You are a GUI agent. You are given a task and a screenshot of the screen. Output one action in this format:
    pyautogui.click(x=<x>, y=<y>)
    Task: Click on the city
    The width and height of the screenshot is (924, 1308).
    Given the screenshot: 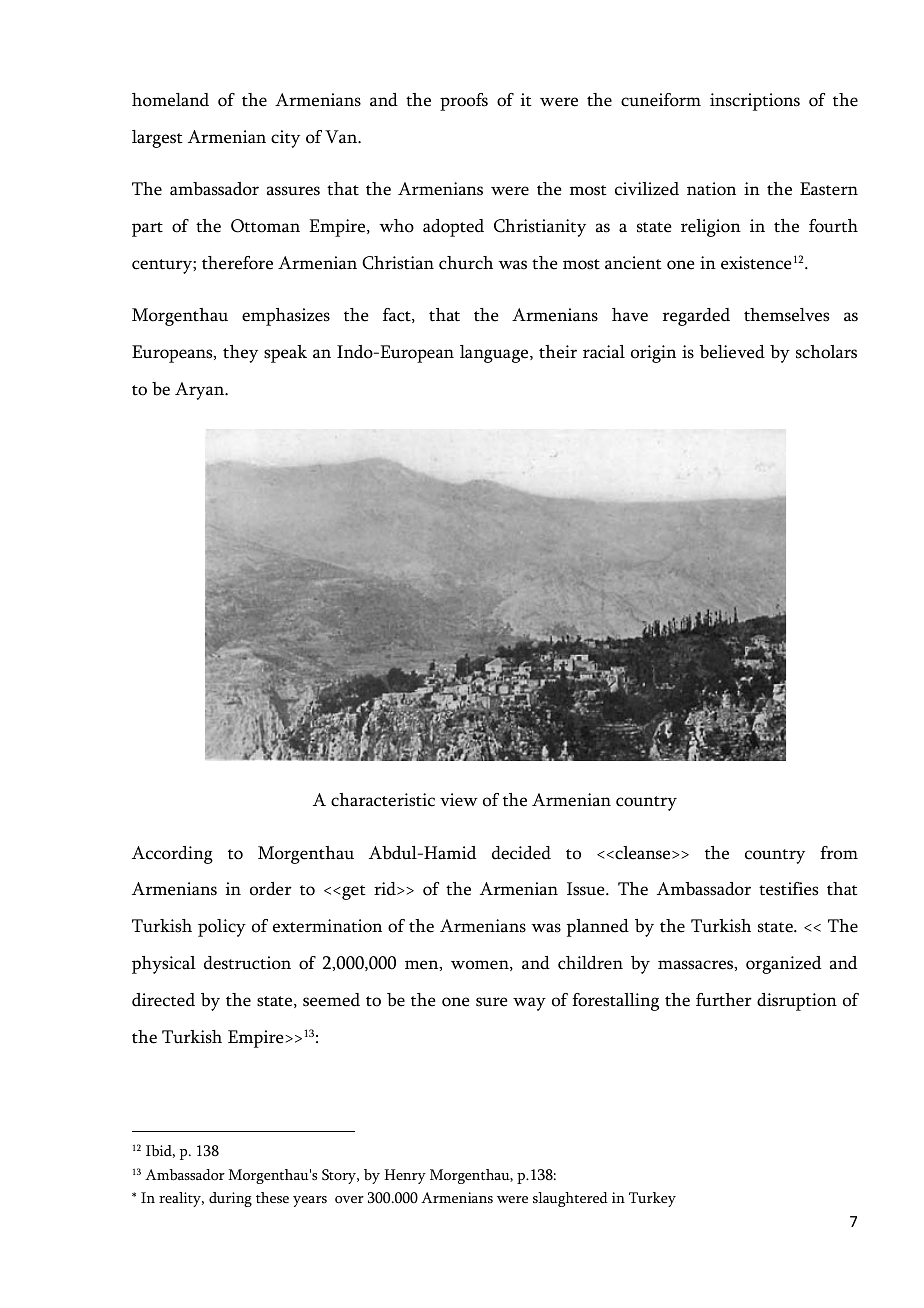 What is the action you would take?
    pyautogui.click(x=285, y=139)
